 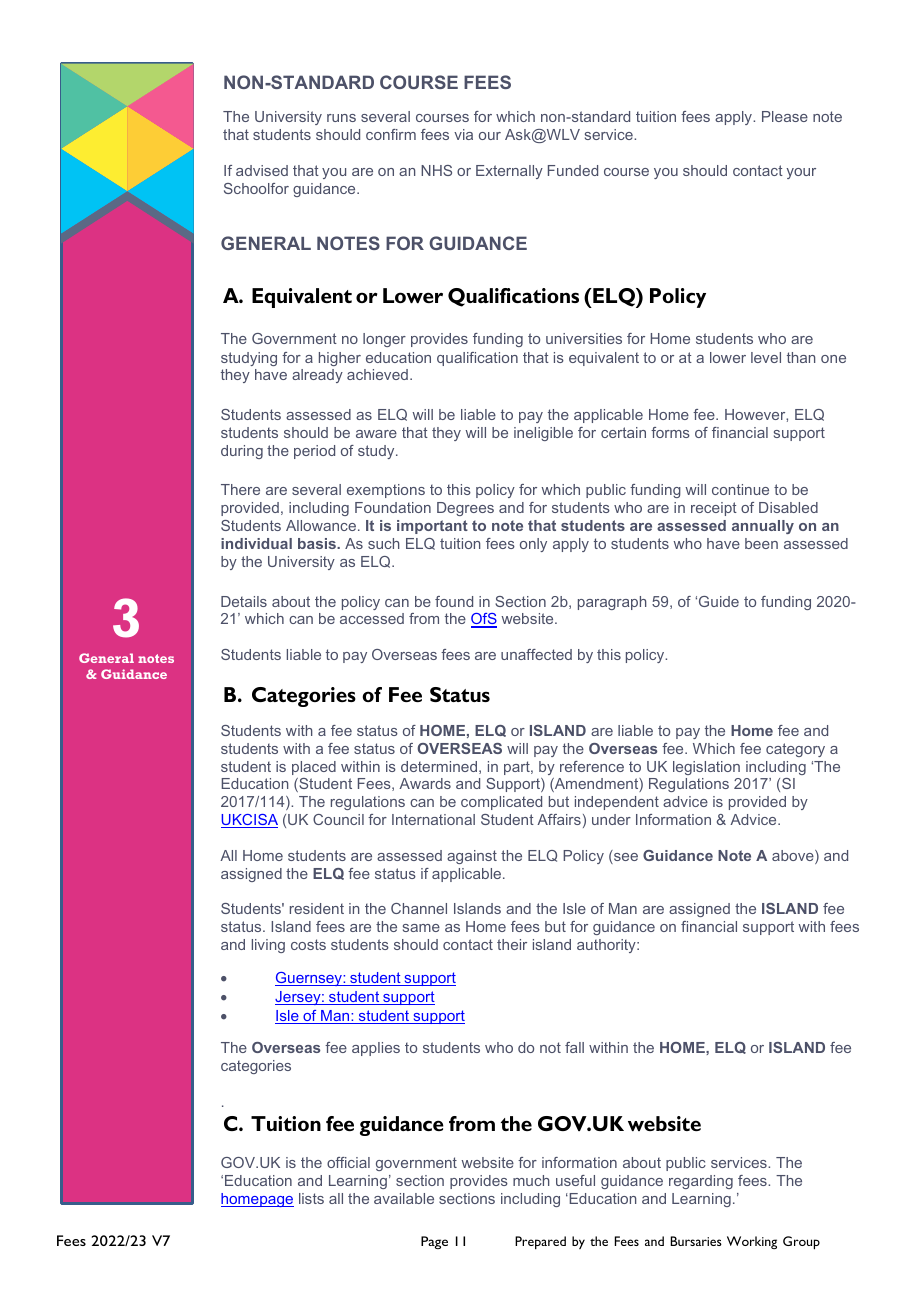 I want to click on accessed, so click(x=372, y=618).
